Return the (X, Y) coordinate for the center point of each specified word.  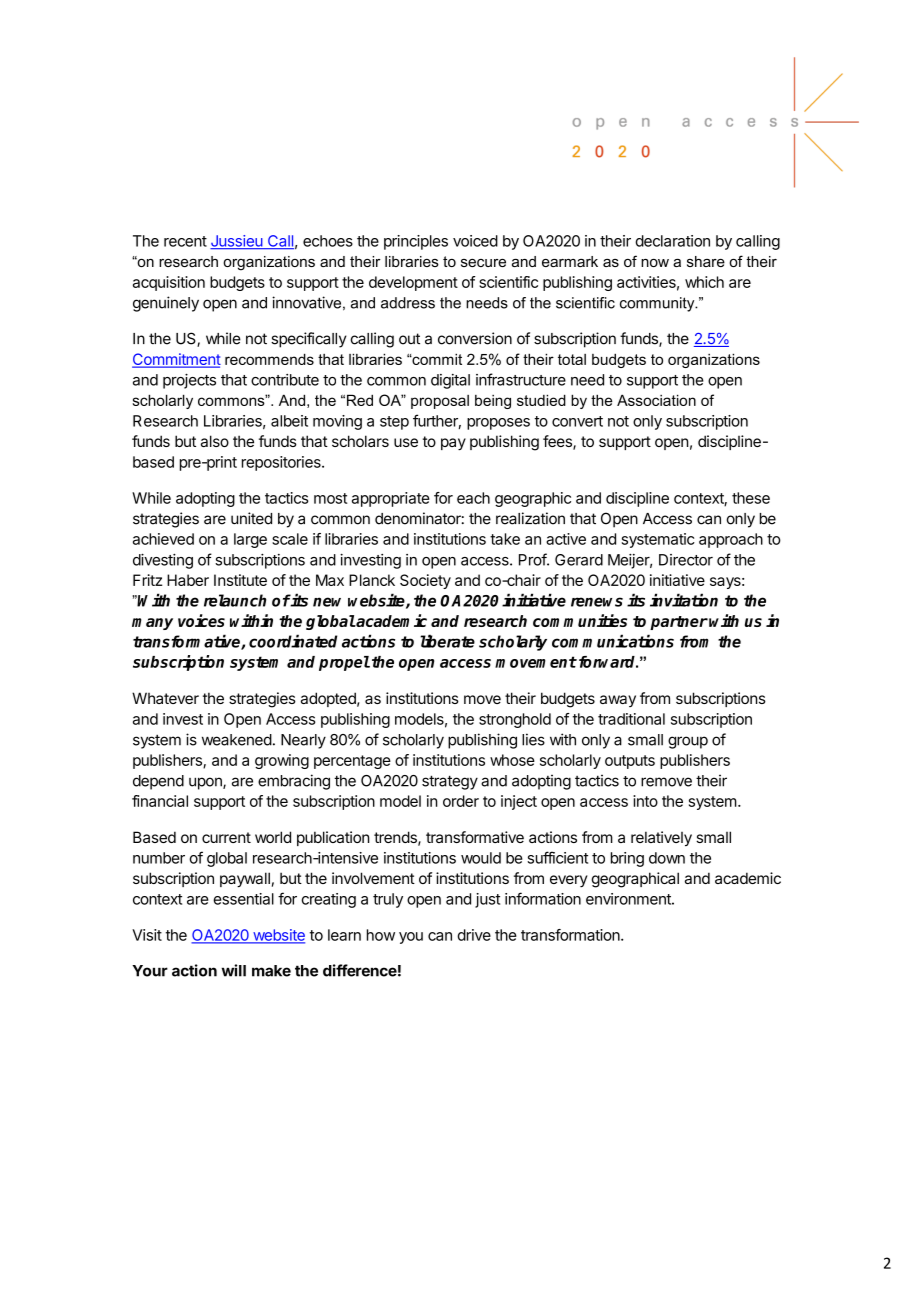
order (461, 801)
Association (656, 400)
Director (686, 560)
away (618, 701)
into (645, 801)
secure (483, 263)
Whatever (165, 698)
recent (185, 241)
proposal (440, 402)
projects (189, 381)
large (250, 540)
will (234, 970)
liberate (447, 641)
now (655, 263)
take (505, 539)
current (226, 837)
